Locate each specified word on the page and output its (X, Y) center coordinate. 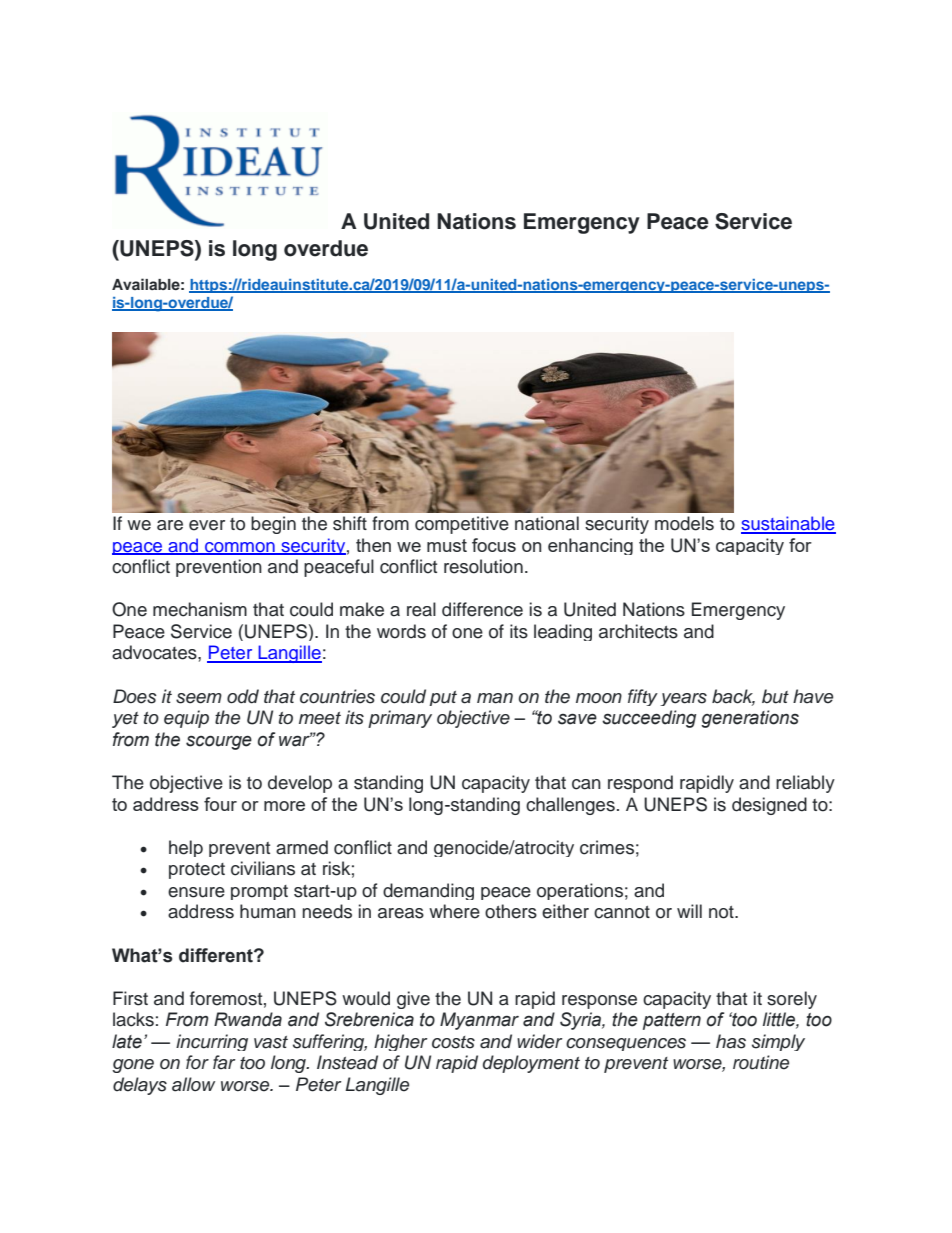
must (447, 545)
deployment (531, 1064)
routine (761, 1062)
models (684, 523)
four (220, 804)
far (224, 1062)
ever (207, 525)
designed (769, 806)
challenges (570, 806)
